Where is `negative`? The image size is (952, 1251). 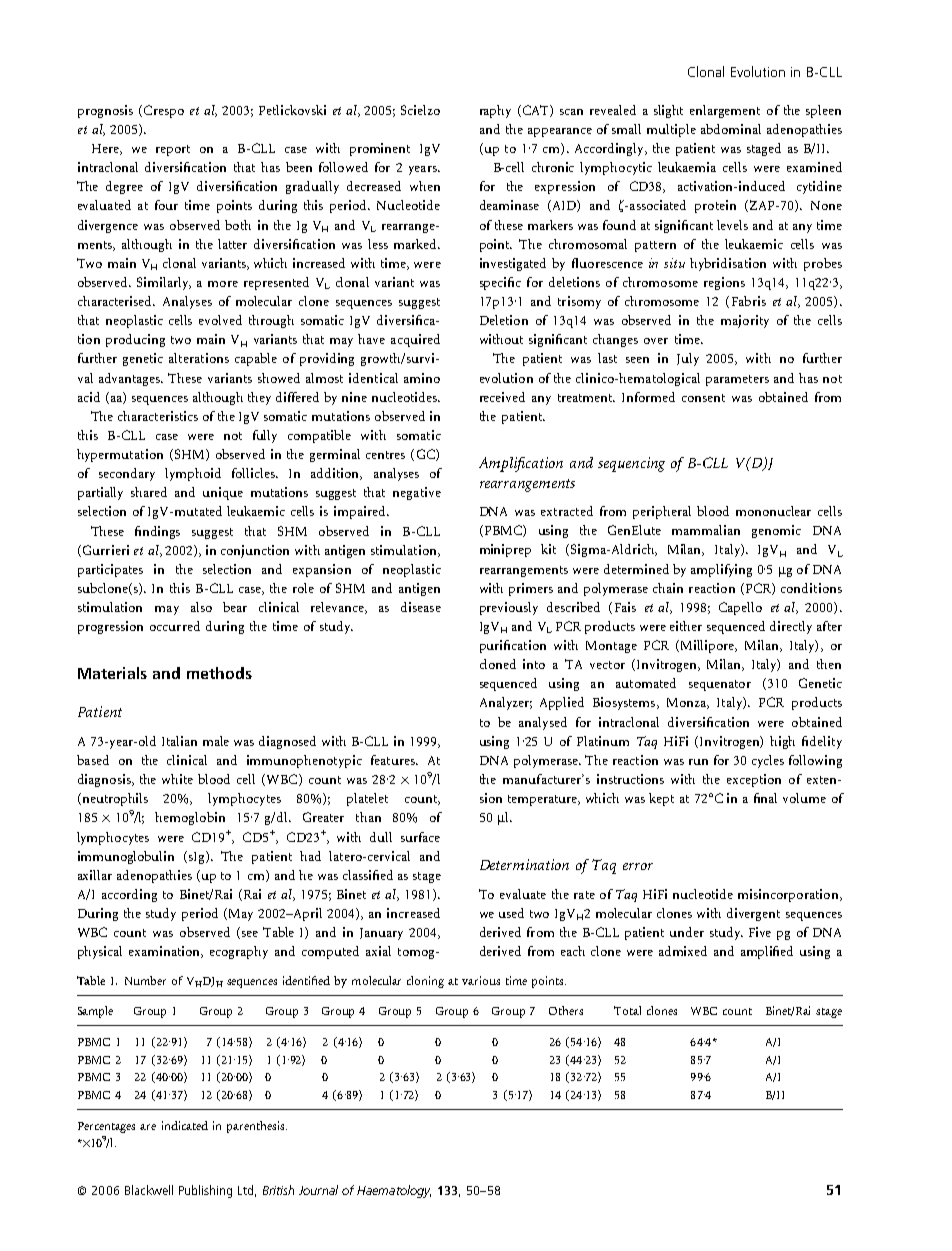
negative is located at coordinates (417, 493).
